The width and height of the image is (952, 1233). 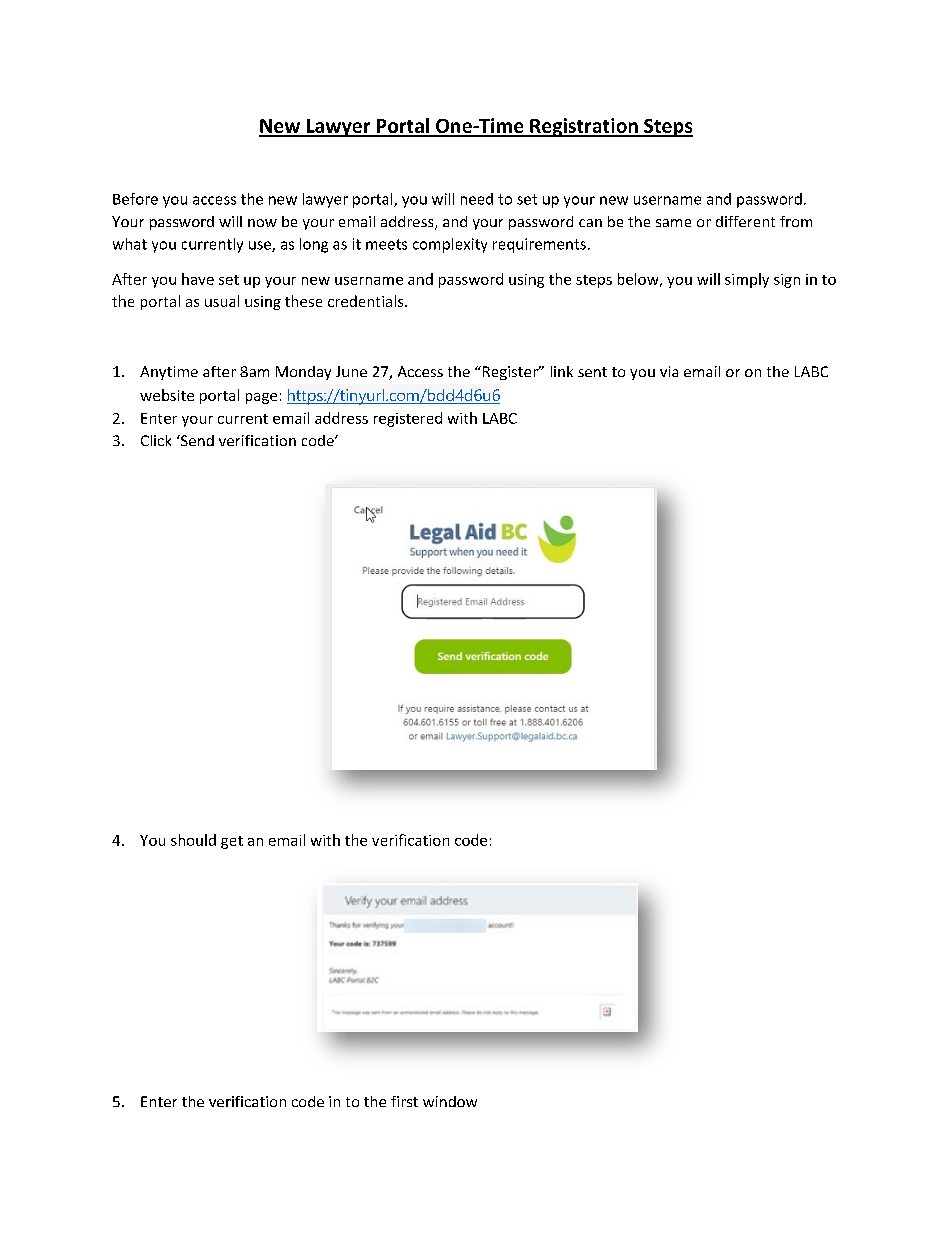 What do you see at coordinates (232, 842) in the image?
I see `get` at bounding box center [232, 842].
